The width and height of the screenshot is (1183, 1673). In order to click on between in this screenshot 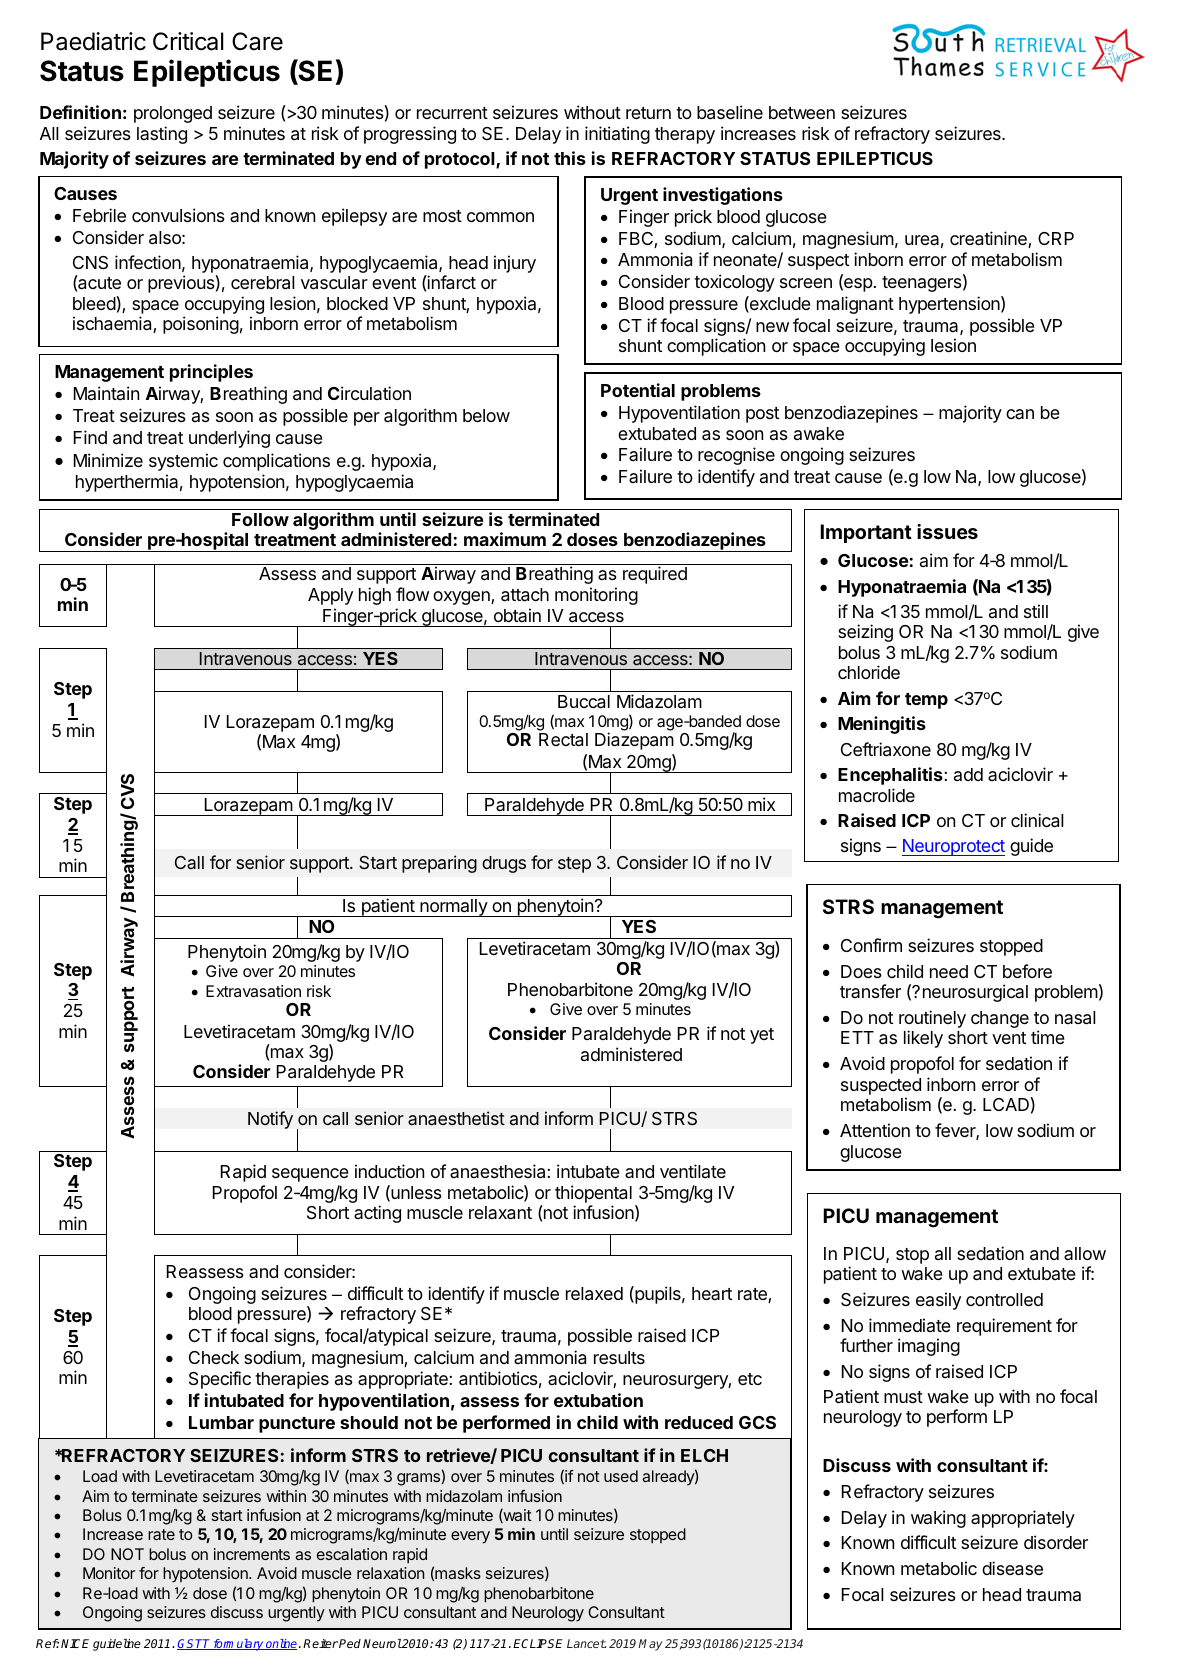, I will do `click(802, 112)`.
